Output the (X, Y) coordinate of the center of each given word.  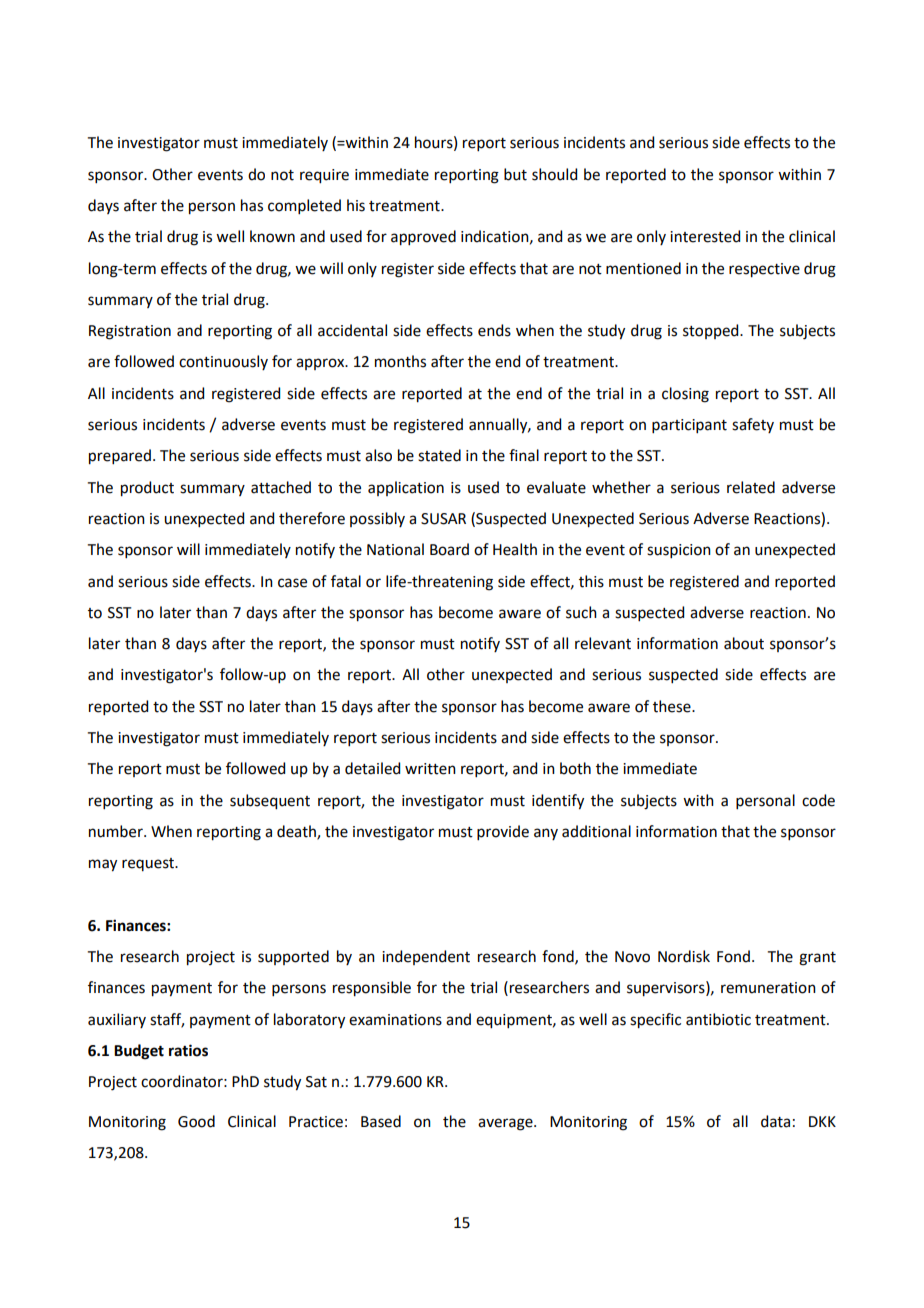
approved (423, 238)
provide (503, 832)
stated (439, 455)
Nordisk (684, 956)
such (581, 612)
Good (196, 1121)
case (292, 583)
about (744, 643)
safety (753, 425)
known (272, 236)
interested (705, 236)
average (506, 1124)
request (149, 864)
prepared (120, 457)
